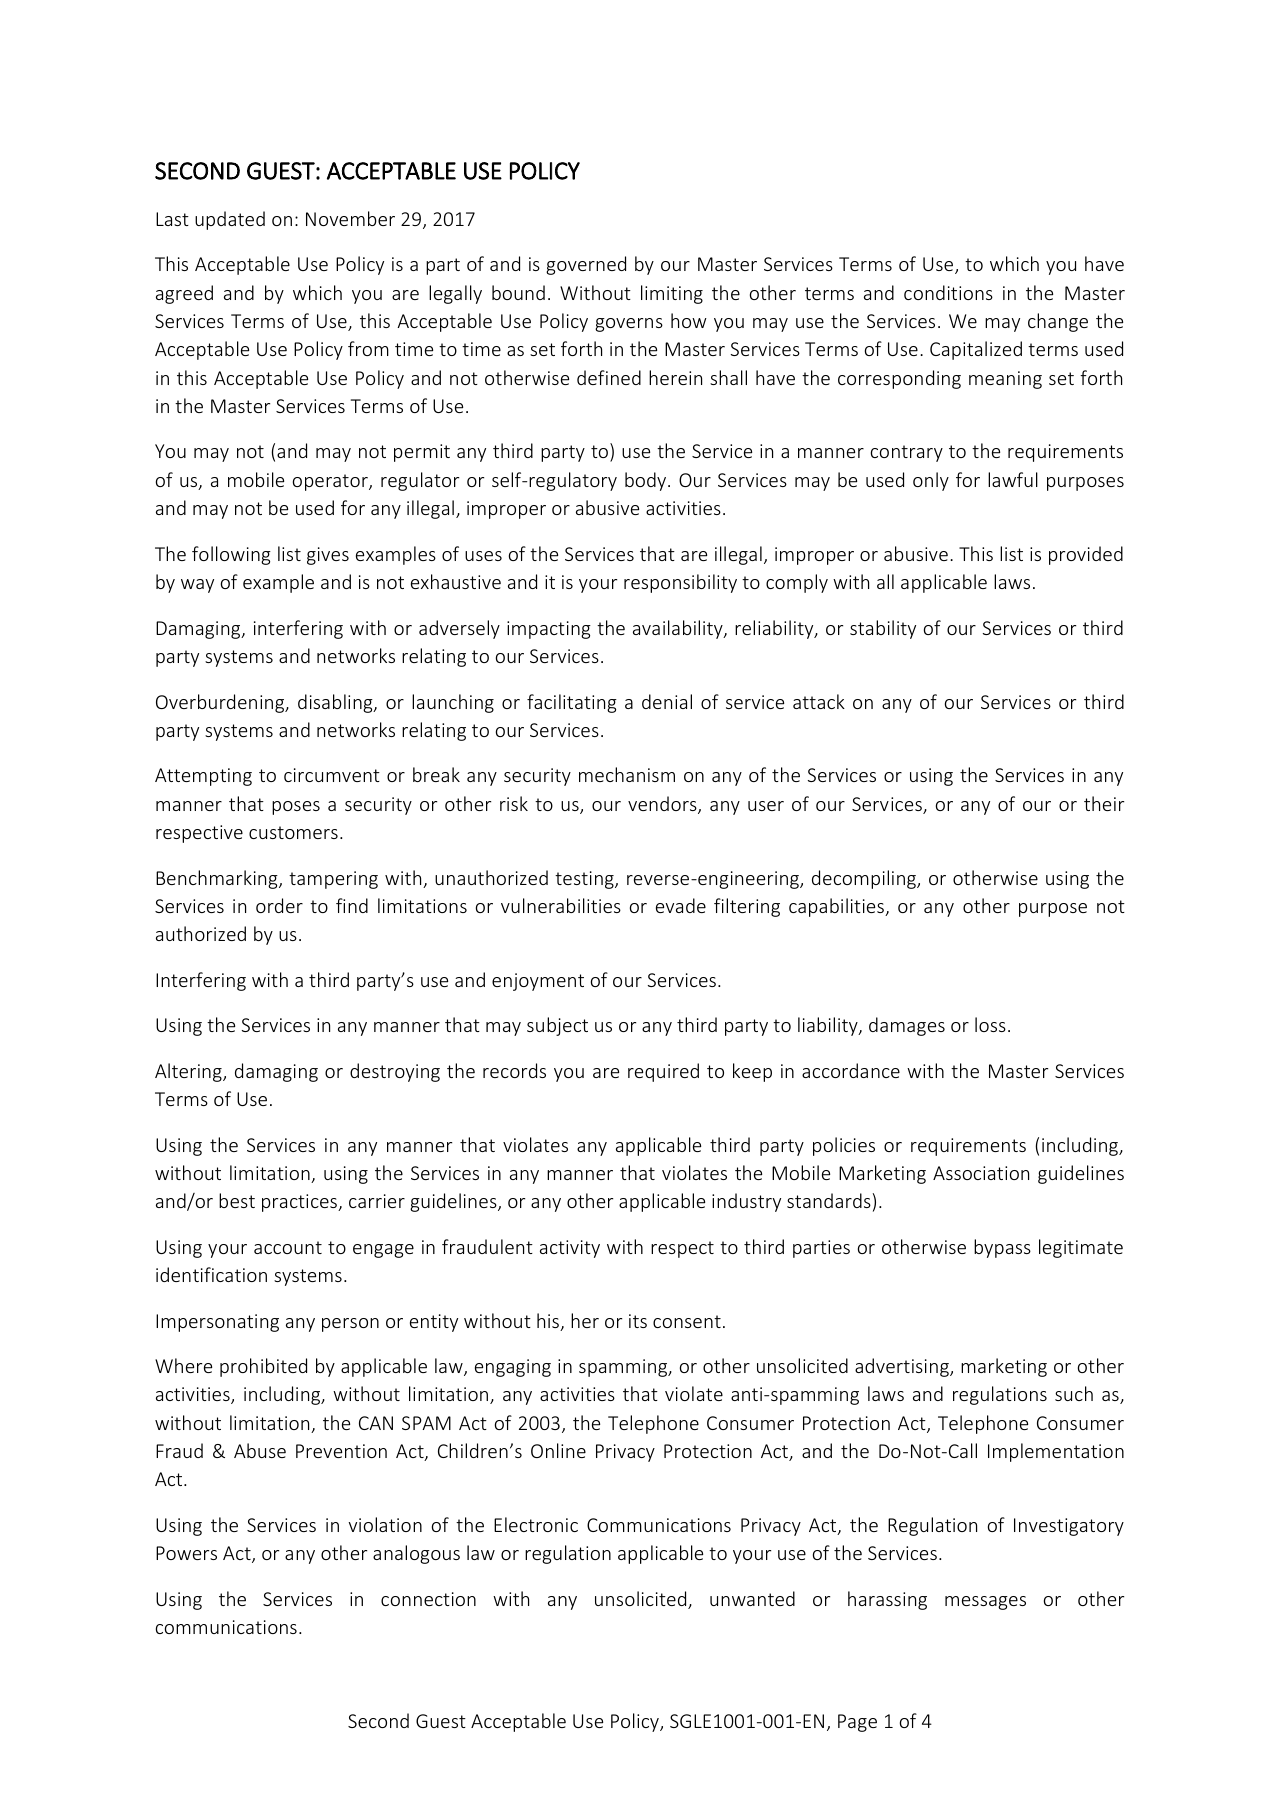  I want to click on bypass, so click(1002, 1248).
